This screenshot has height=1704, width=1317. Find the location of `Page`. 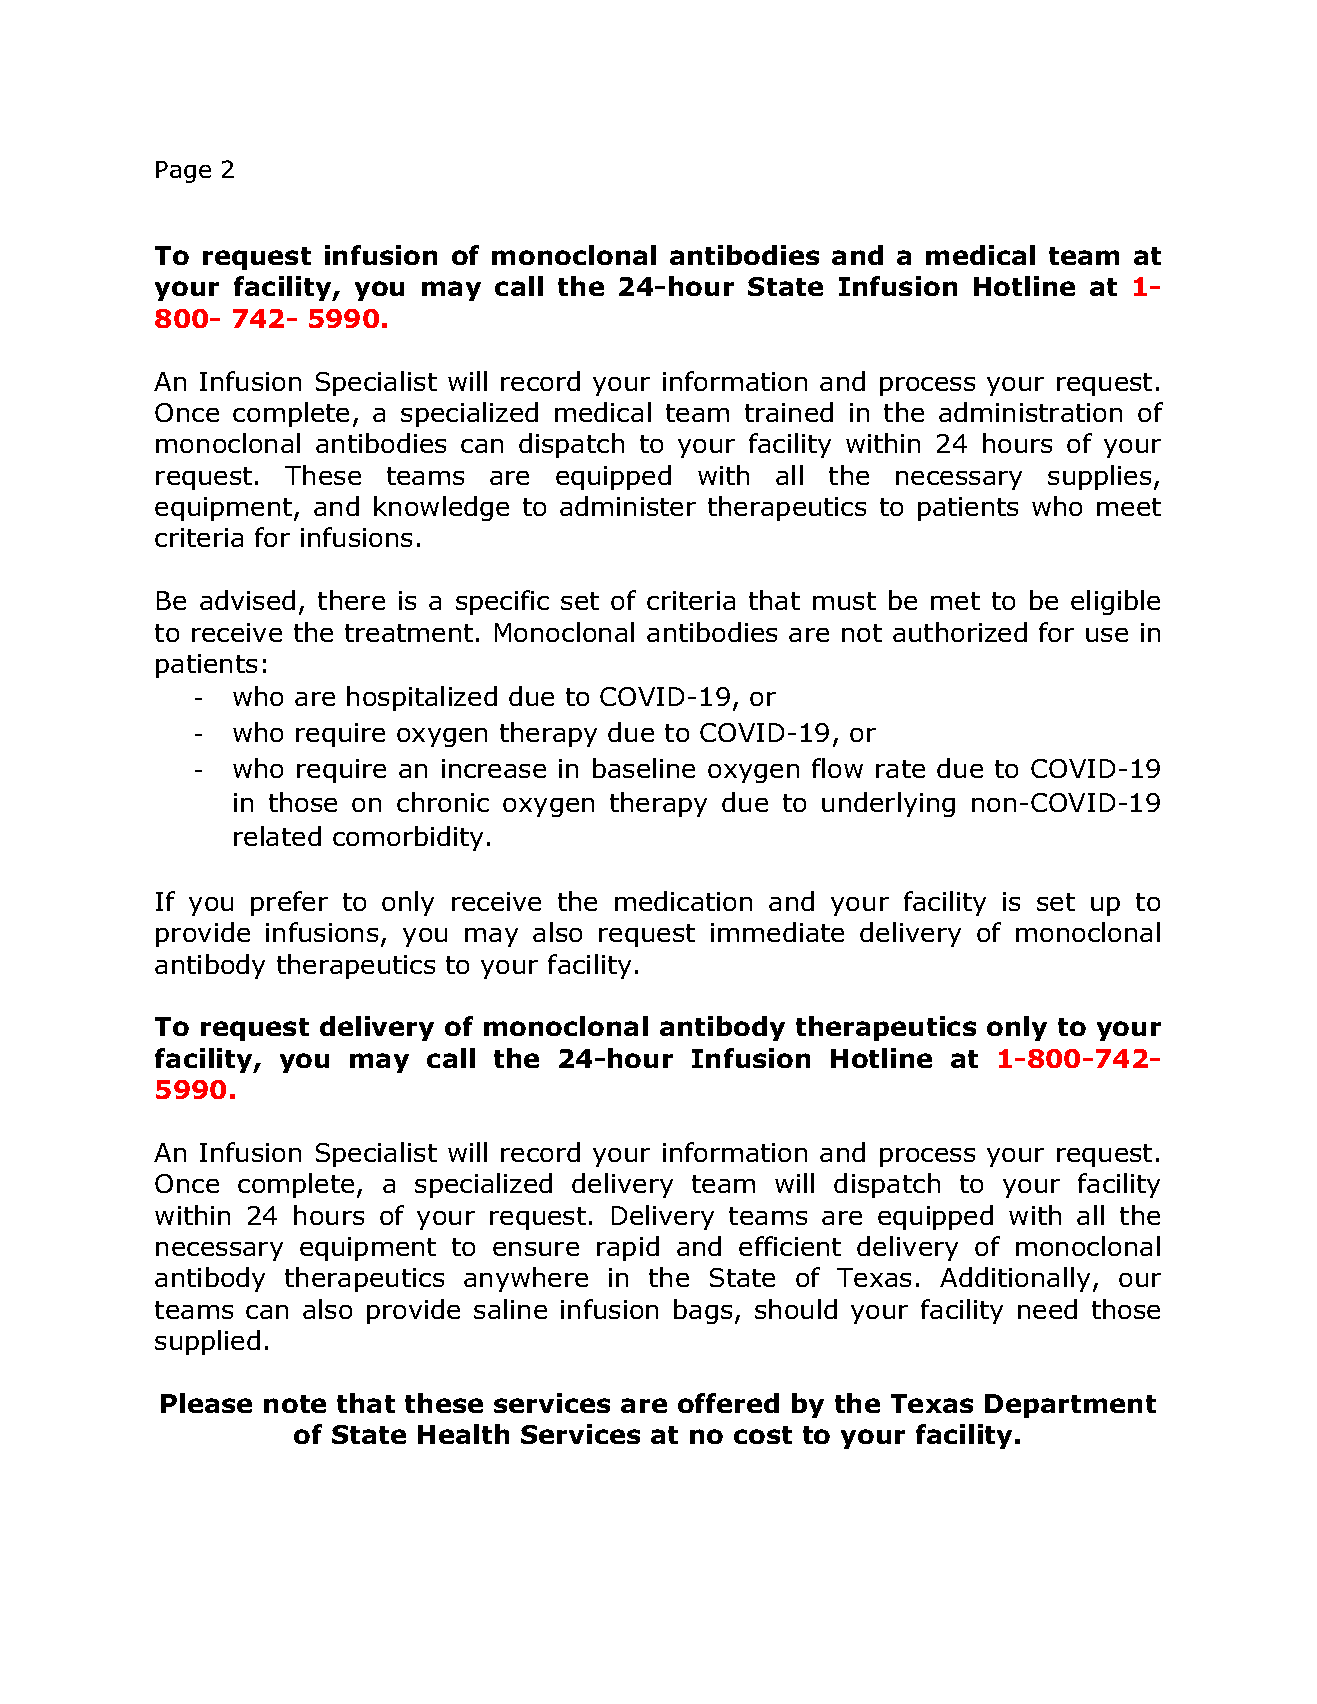

Page is located at coordinates (183, 172).
